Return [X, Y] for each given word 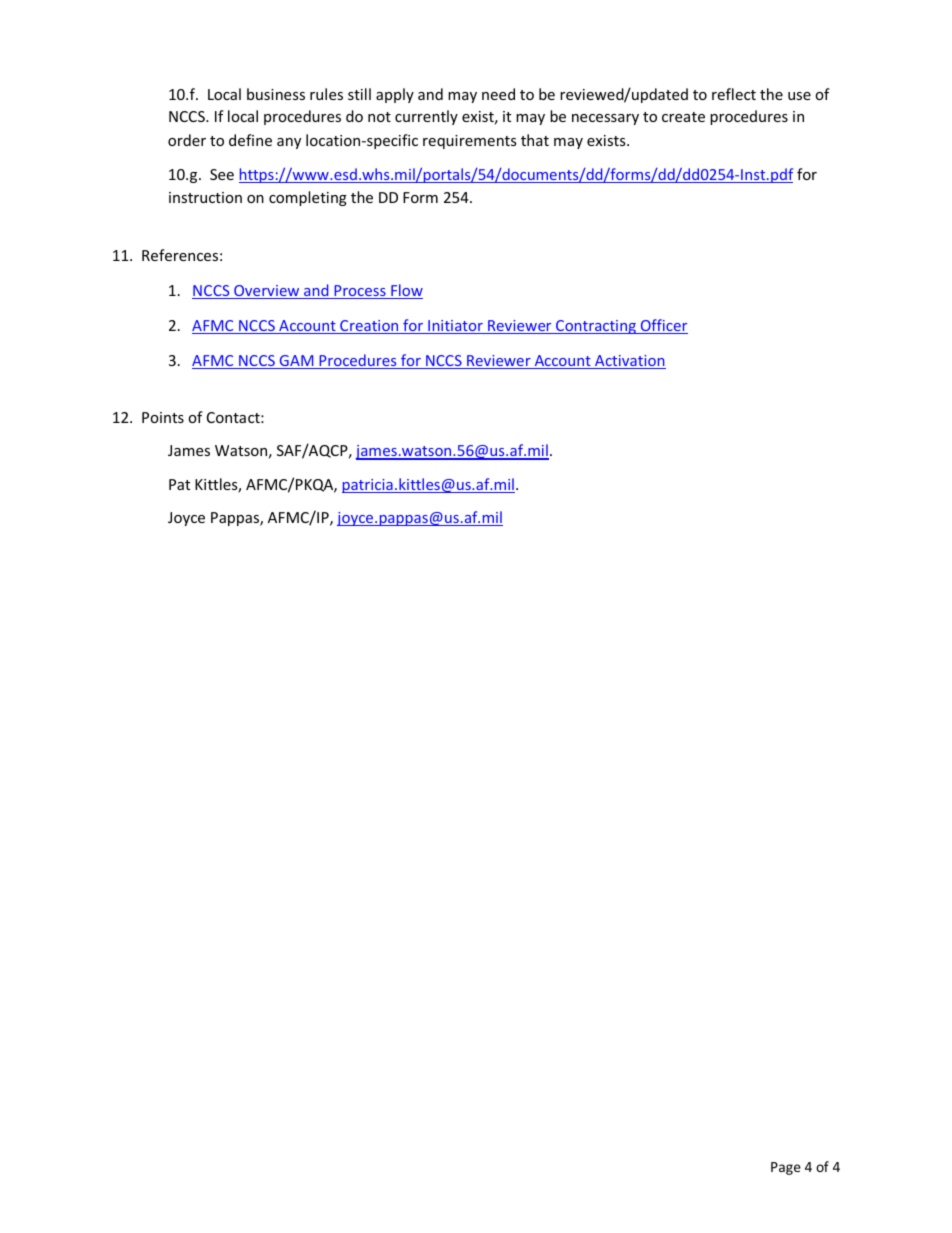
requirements [470, 142]
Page [786, 1168]
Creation [369, 327]
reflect [734, 94]
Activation [629, 362]
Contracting [596, 327]
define [250, 140]
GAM [296, 362]
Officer [663, 326]
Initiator [455, 327]
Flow [406, 291]
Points [163, 417]
